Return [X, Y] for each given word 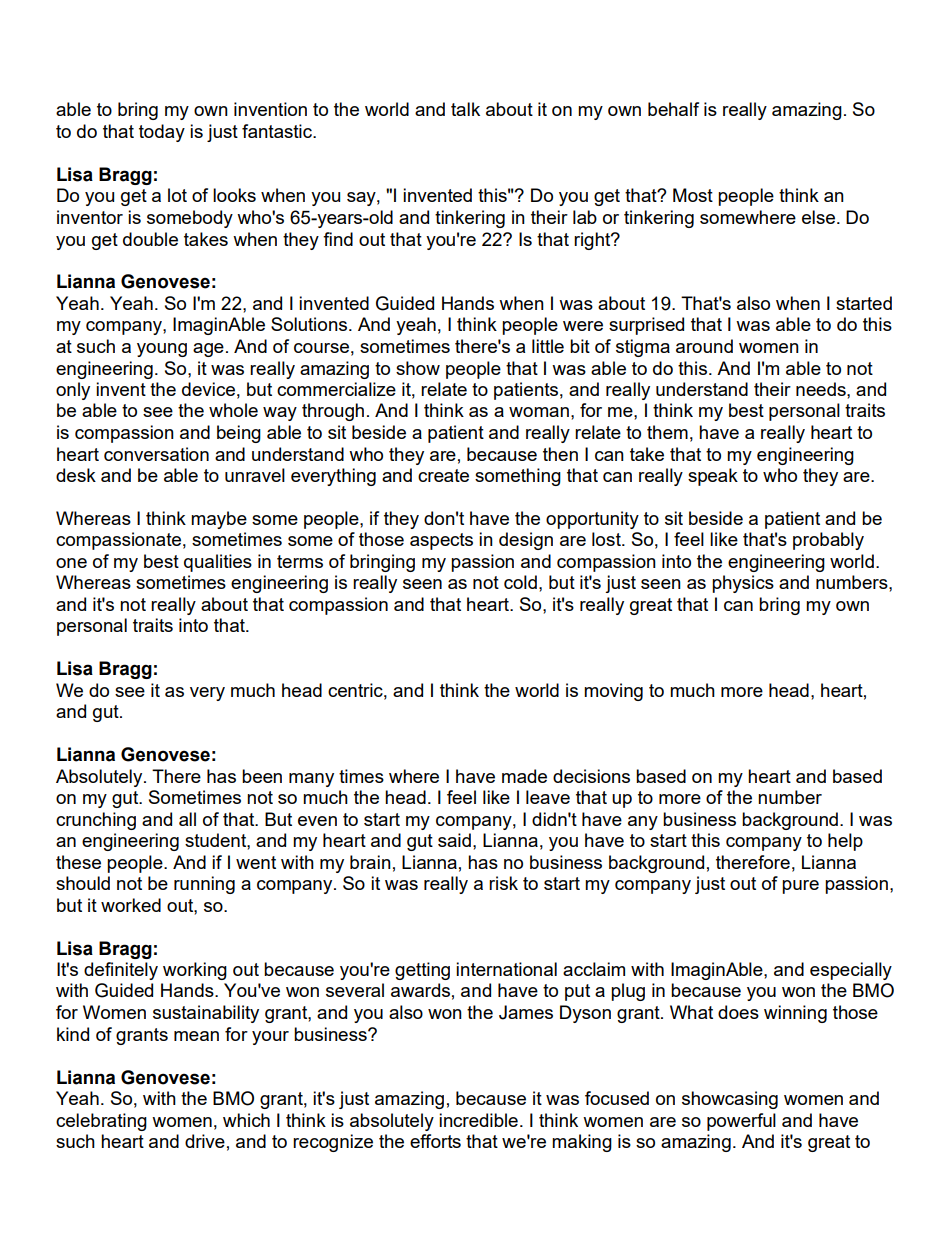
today [162, 133]
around [704, 346]
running [204, 885]
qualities [218, 563]
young [162, 350]
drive [205, 1141]
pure [800, 887]
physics [743, 584]
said [454, 840]
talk [465, 109]
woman [539, 412]
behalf [673, 109]
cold [520, 582]
